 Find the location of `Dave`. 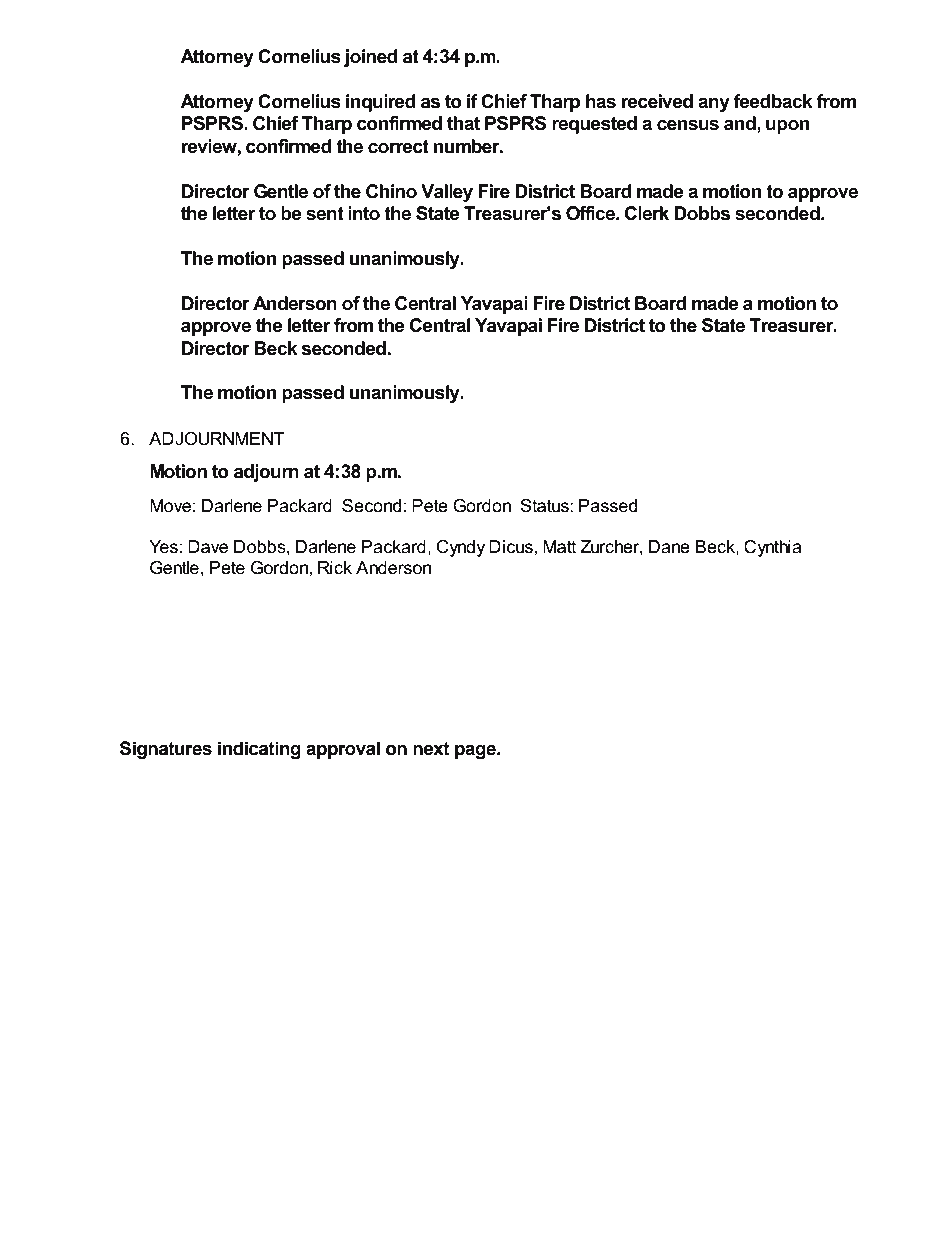

Dave is located at coordinates (208, 547).
